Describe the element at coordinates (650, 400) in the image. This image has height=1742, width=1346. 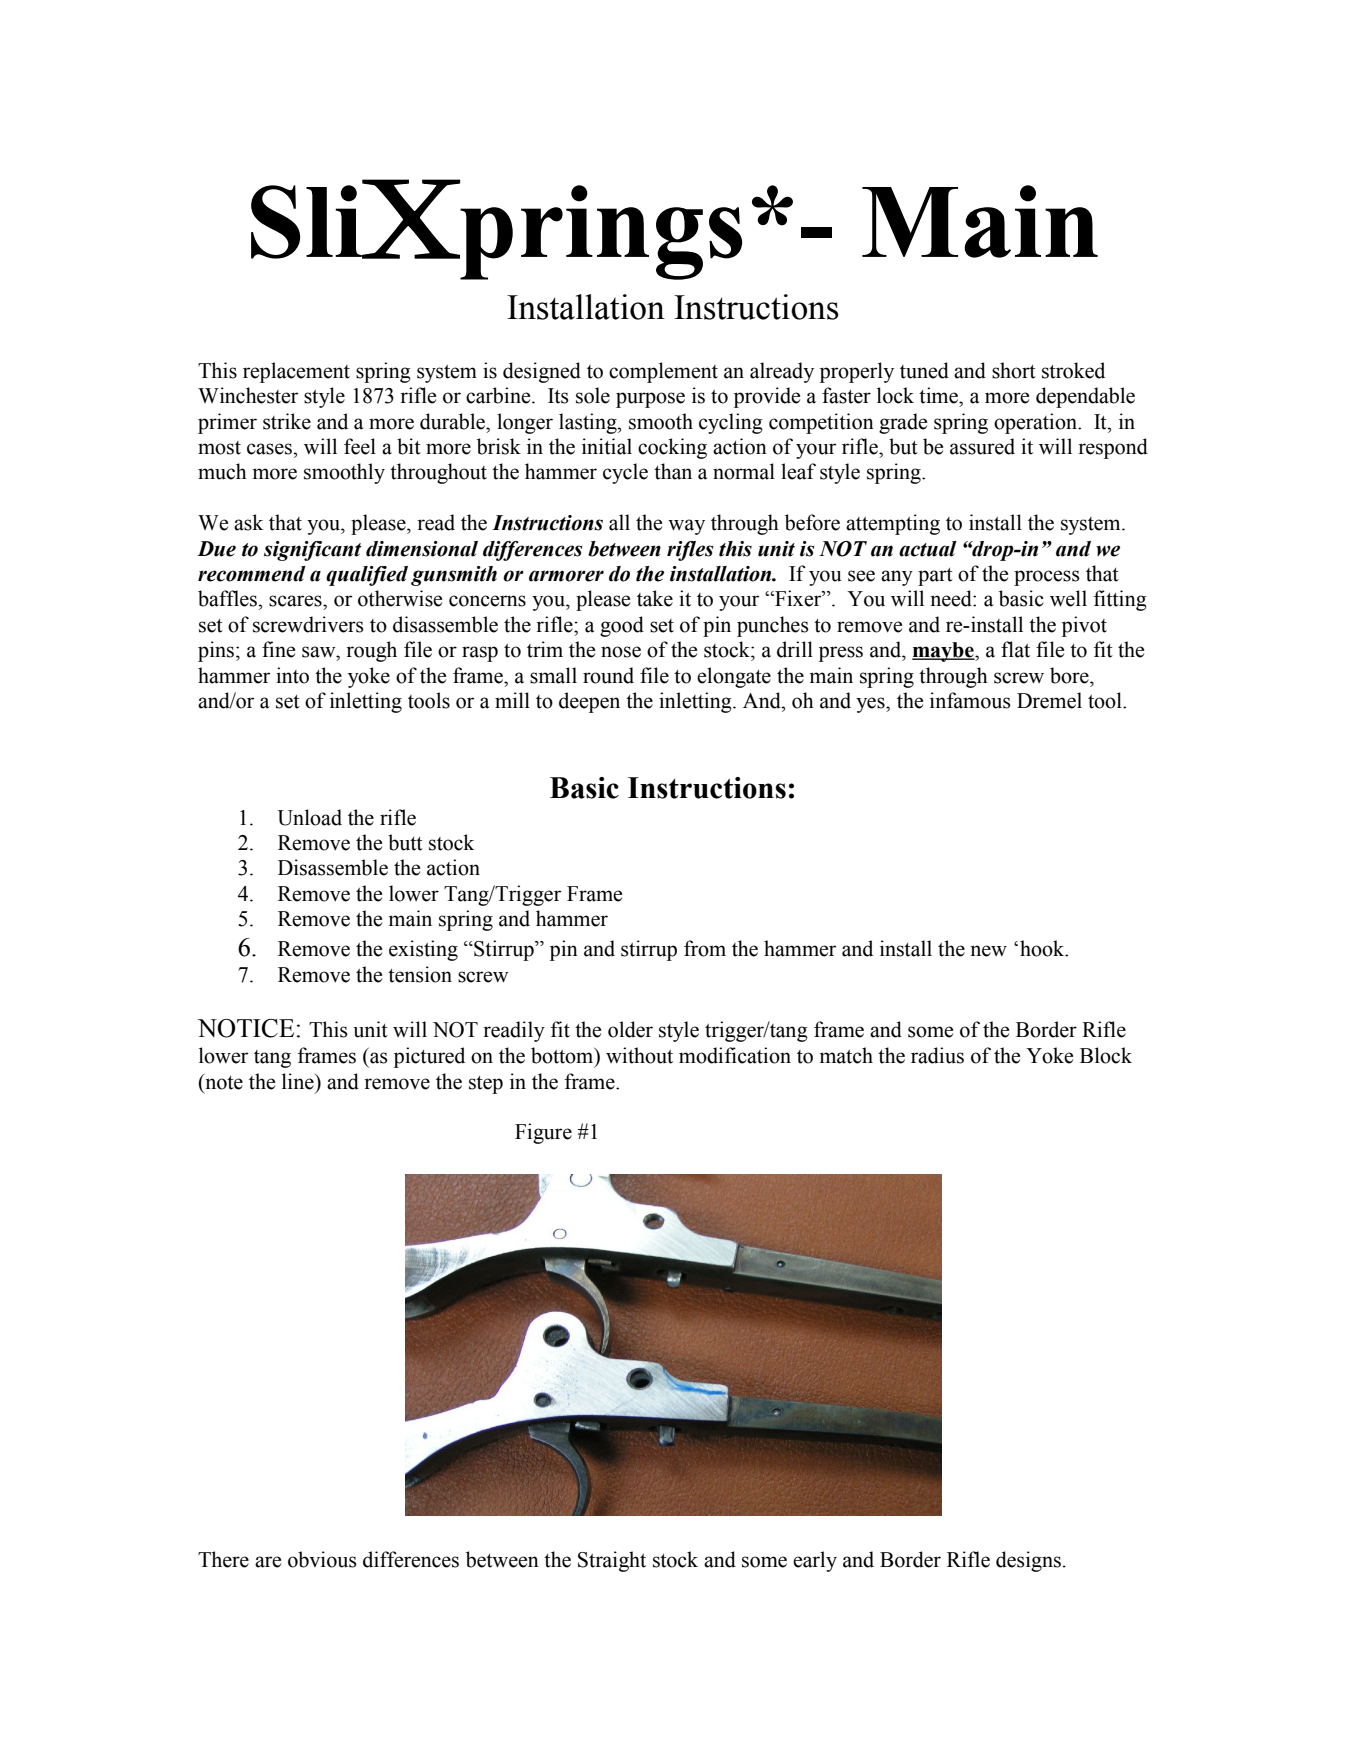
I see `purpose` at that location.
